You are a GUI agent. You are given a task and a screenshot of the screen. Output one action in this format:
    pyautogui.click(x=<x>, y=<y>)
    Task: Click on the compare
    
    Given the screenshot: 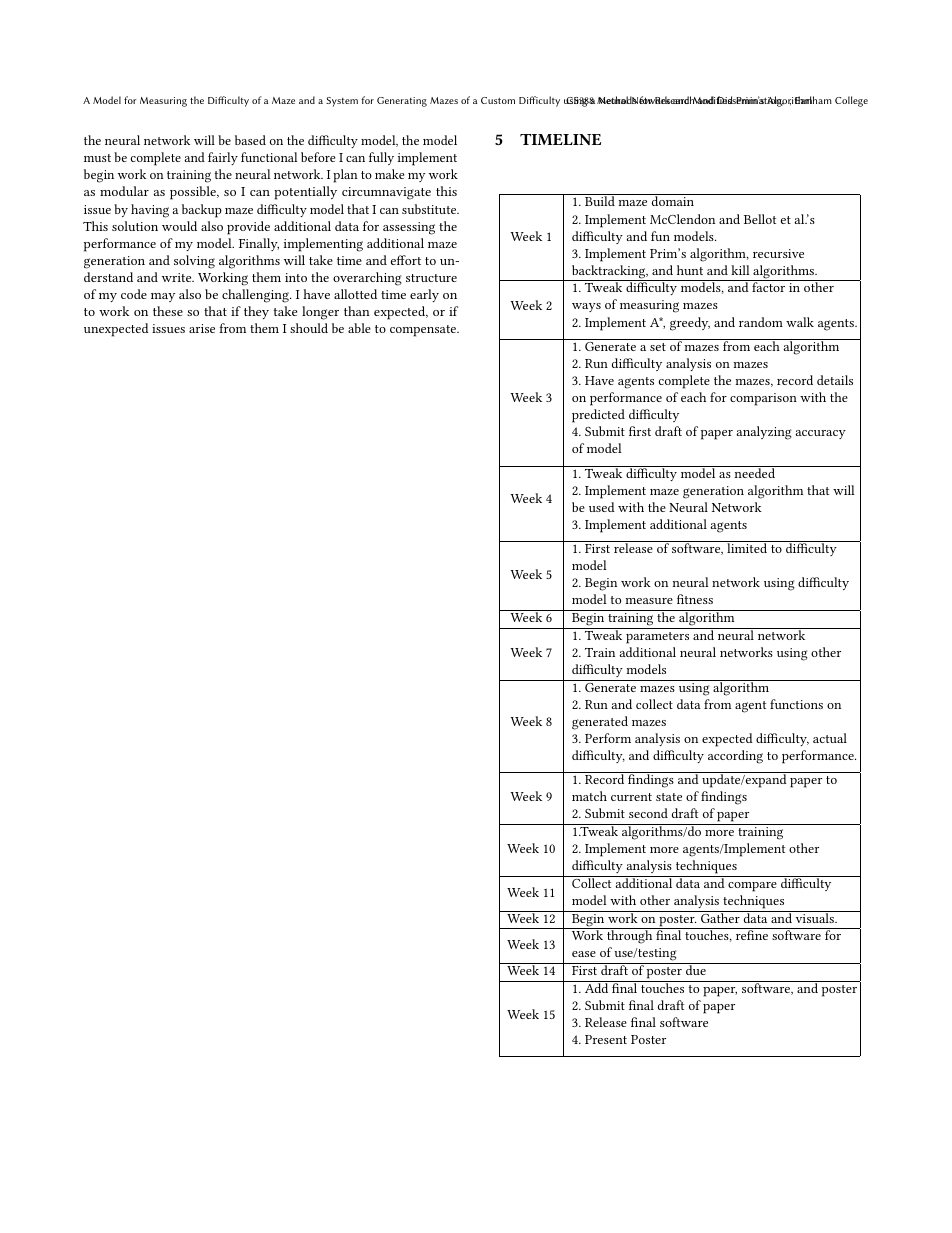 What is the action you would take?
    pyautogui.click(x=752, y=887)
